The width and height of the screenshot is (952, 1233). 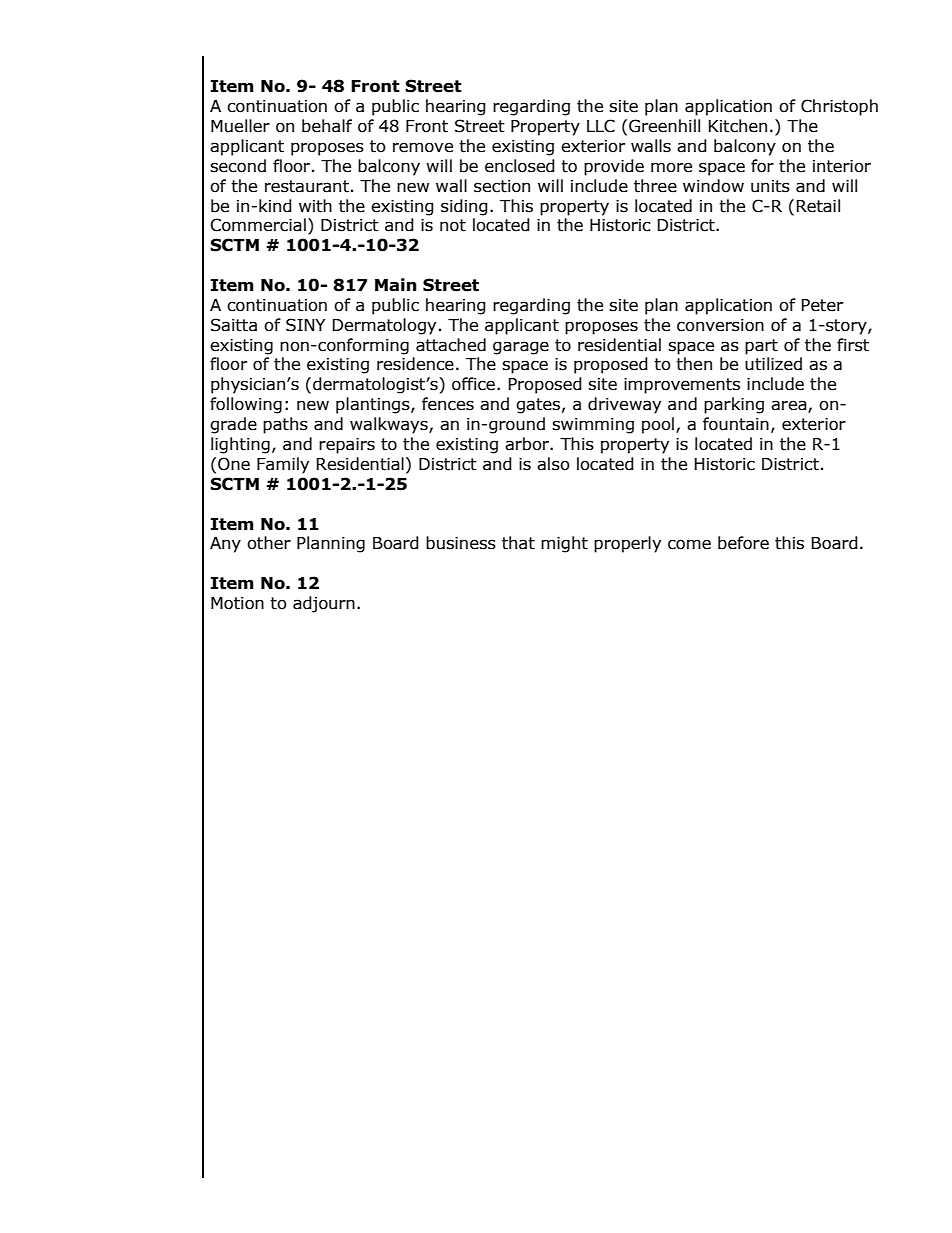 What do you see at coordinates (246, 405) in the screenshot?
I see `following` at bounding box center [246, 405].
